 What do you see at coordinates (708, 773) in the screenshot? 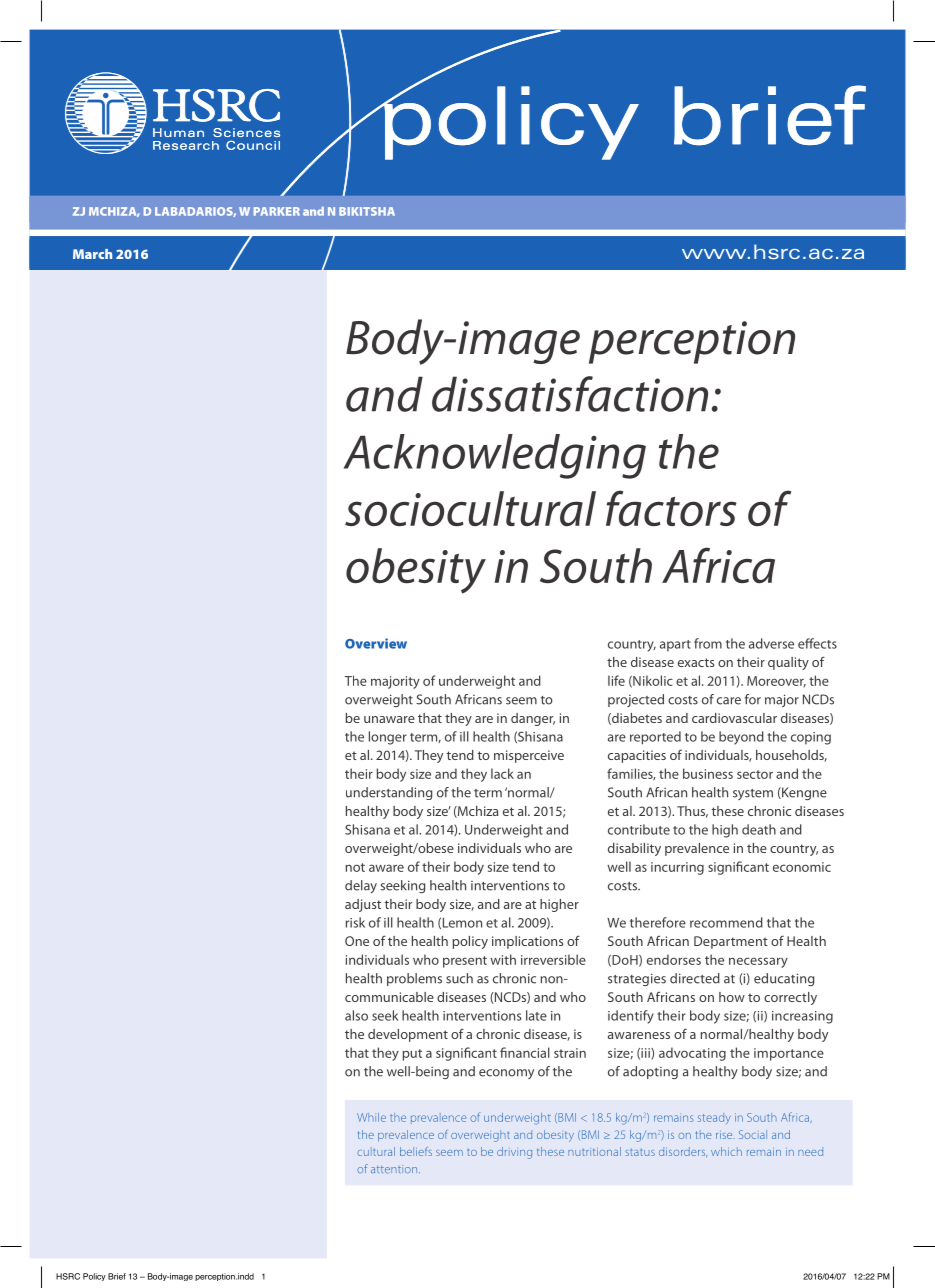
I see `business` at bounding box center [708, 773].
